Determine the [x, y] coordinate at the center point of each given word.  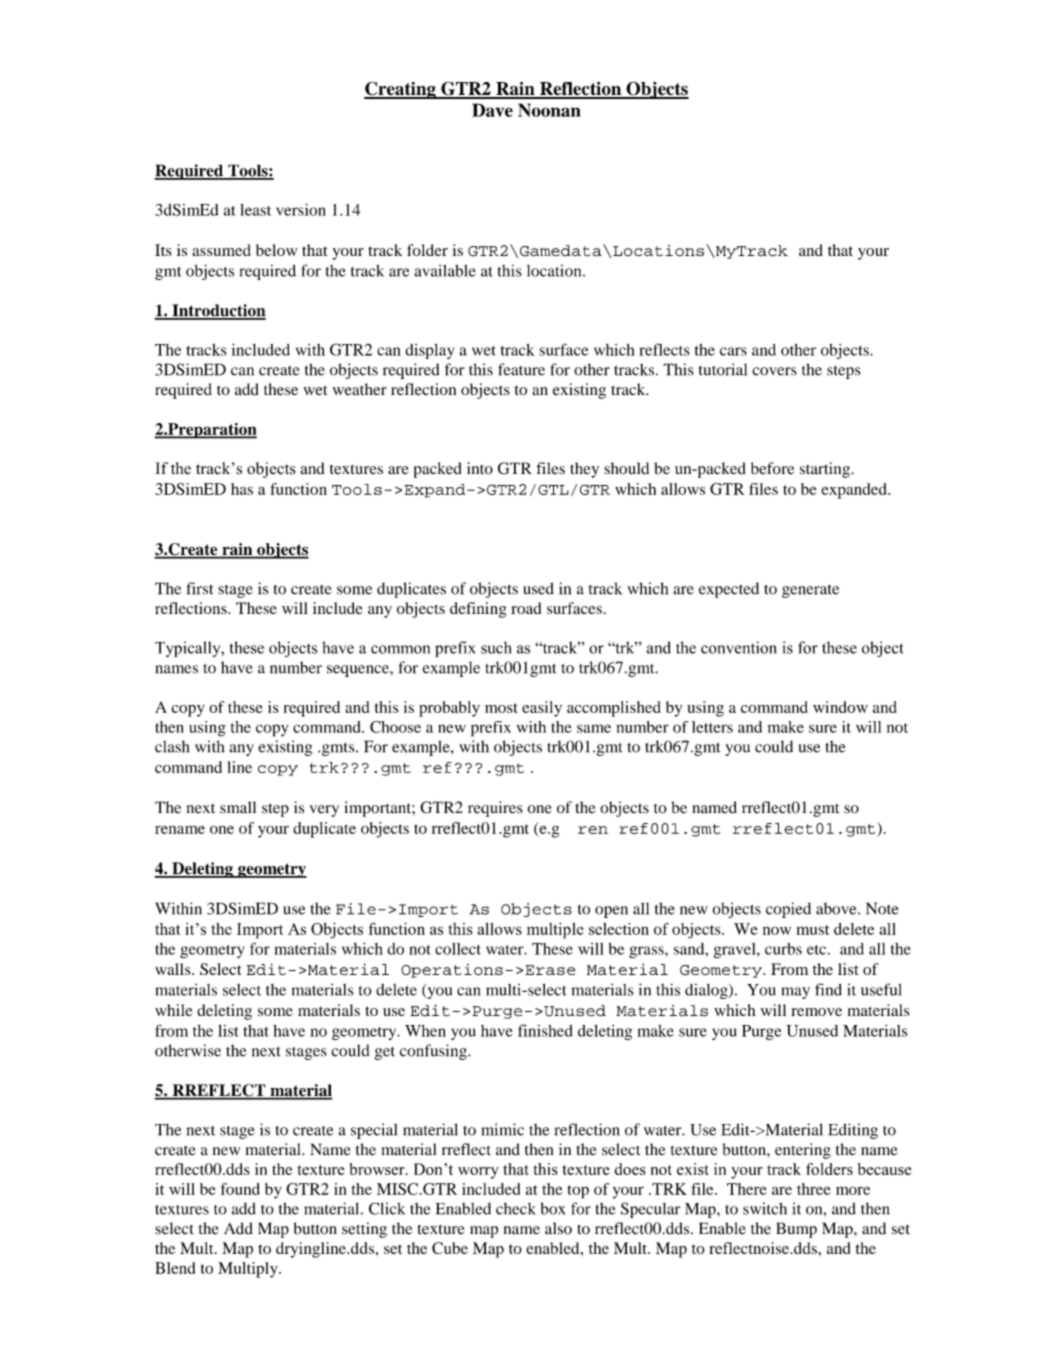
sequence [359, 671]
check [516, 1209]
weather [360, 389]
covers [774, 371]
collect [458, 949]
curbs [783, 949]
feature [521, 369]
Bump [796, 1230]
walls [174, 969]
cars [733, 351]
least [255, 210]
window [840, 707]
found [240, 1189]
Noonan [549, 110]
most [501, 708]
